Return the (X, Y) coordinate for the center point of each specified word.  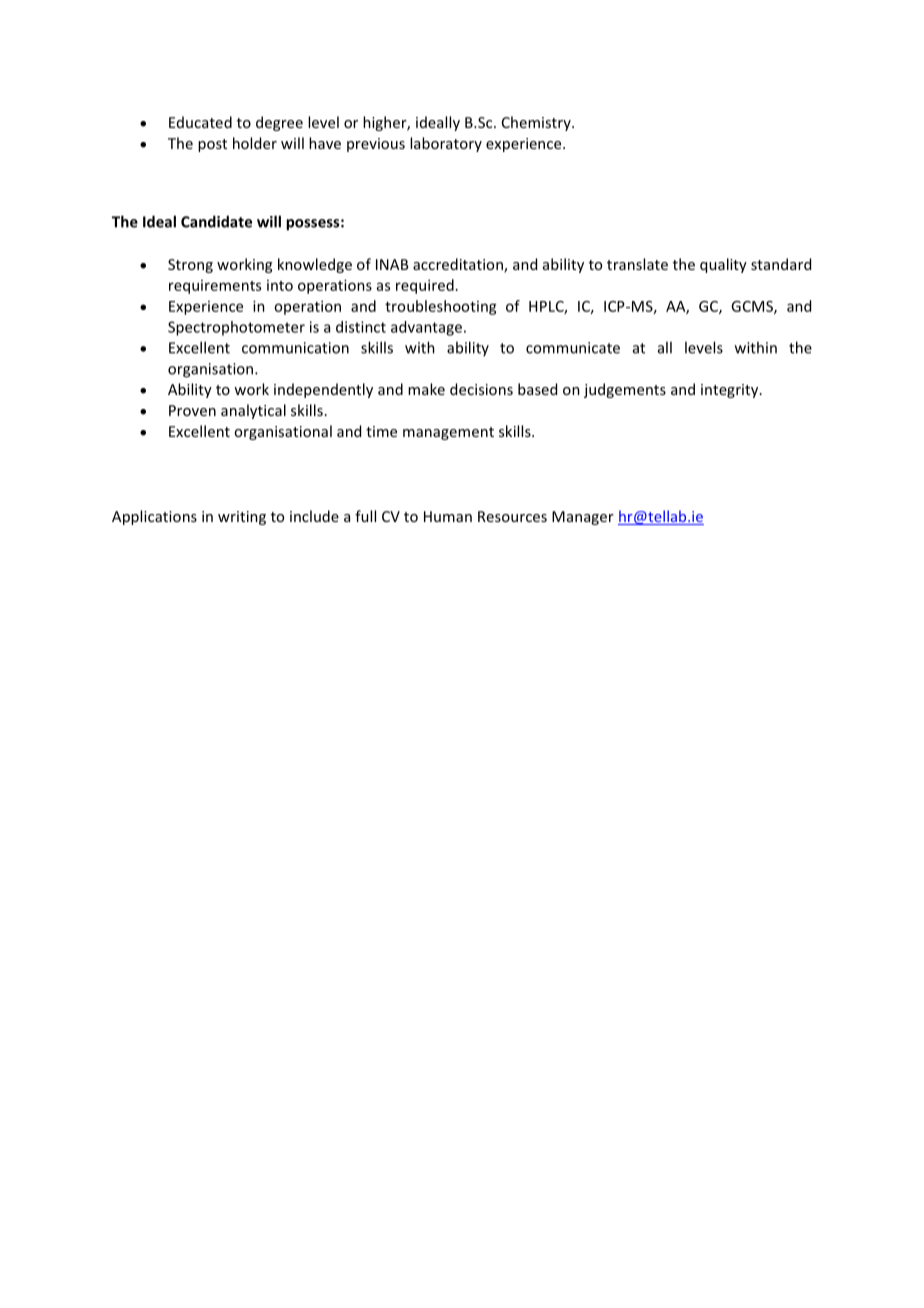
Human (448, 516)
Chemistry (537, 123)
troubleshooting (441, 307)
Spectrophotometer (236, 328)
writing (242, 518)
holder (255, 143)
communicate (573, 348)
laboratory (446, 144)
